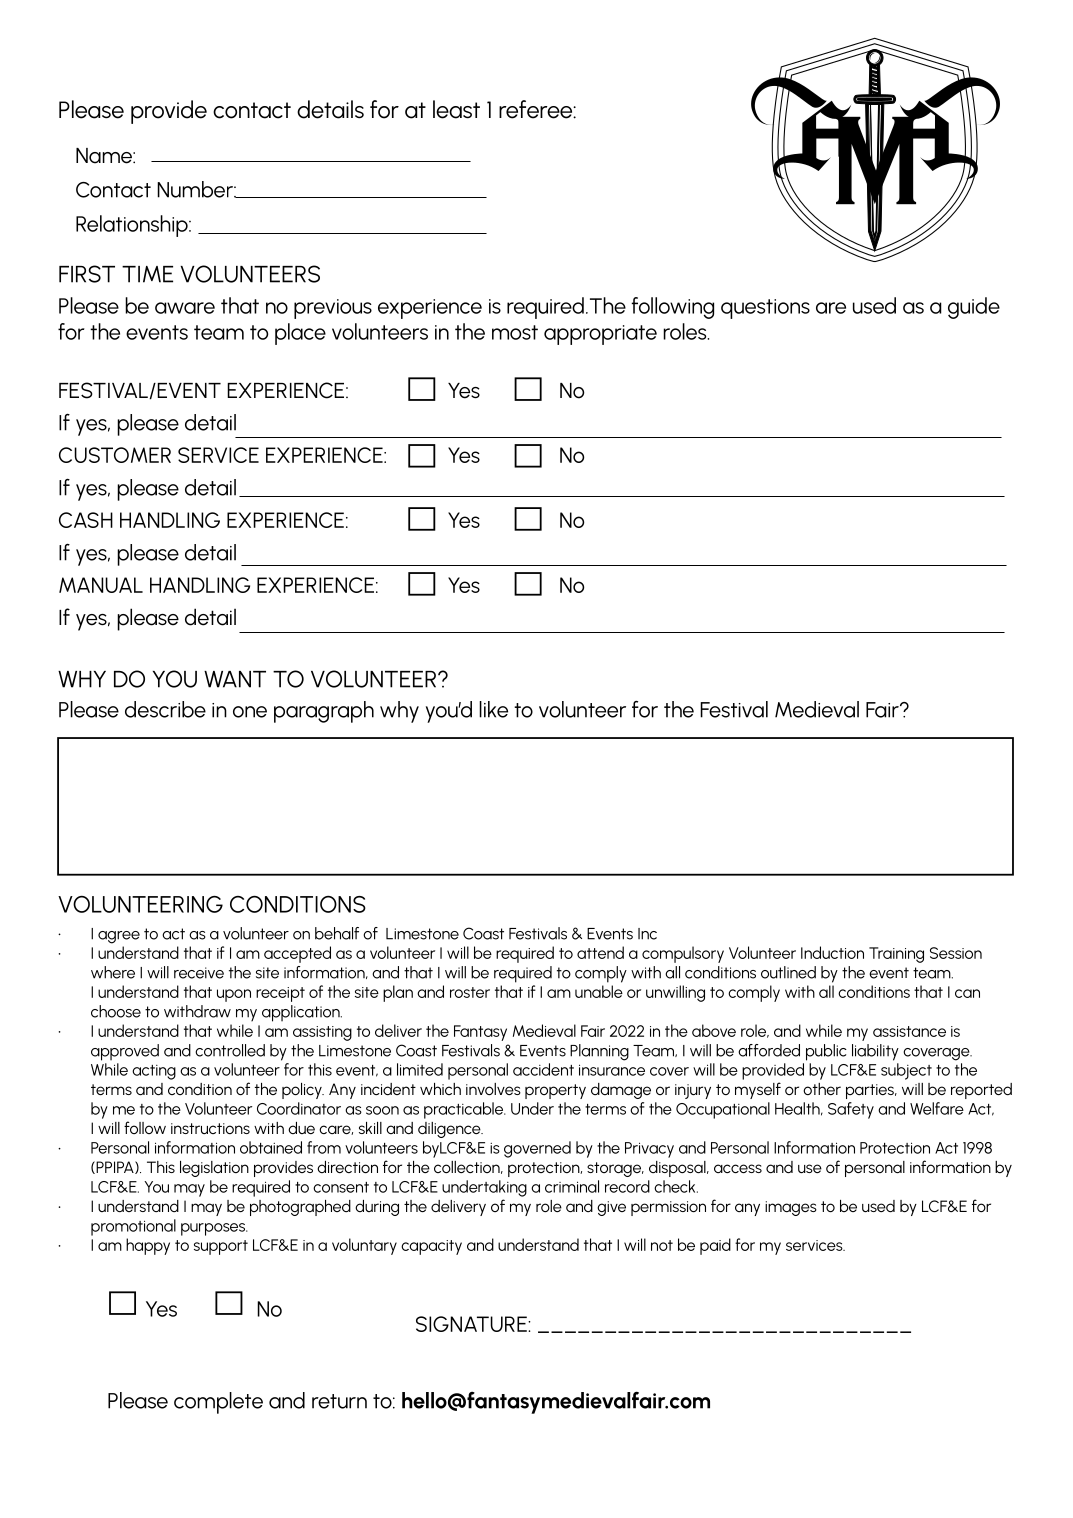 This screenshot has height=1518, width=1073. What do you see at coordinates (101, 585) in the screenshot?
I see `MANUAL` at bounding box center [101, 585].
